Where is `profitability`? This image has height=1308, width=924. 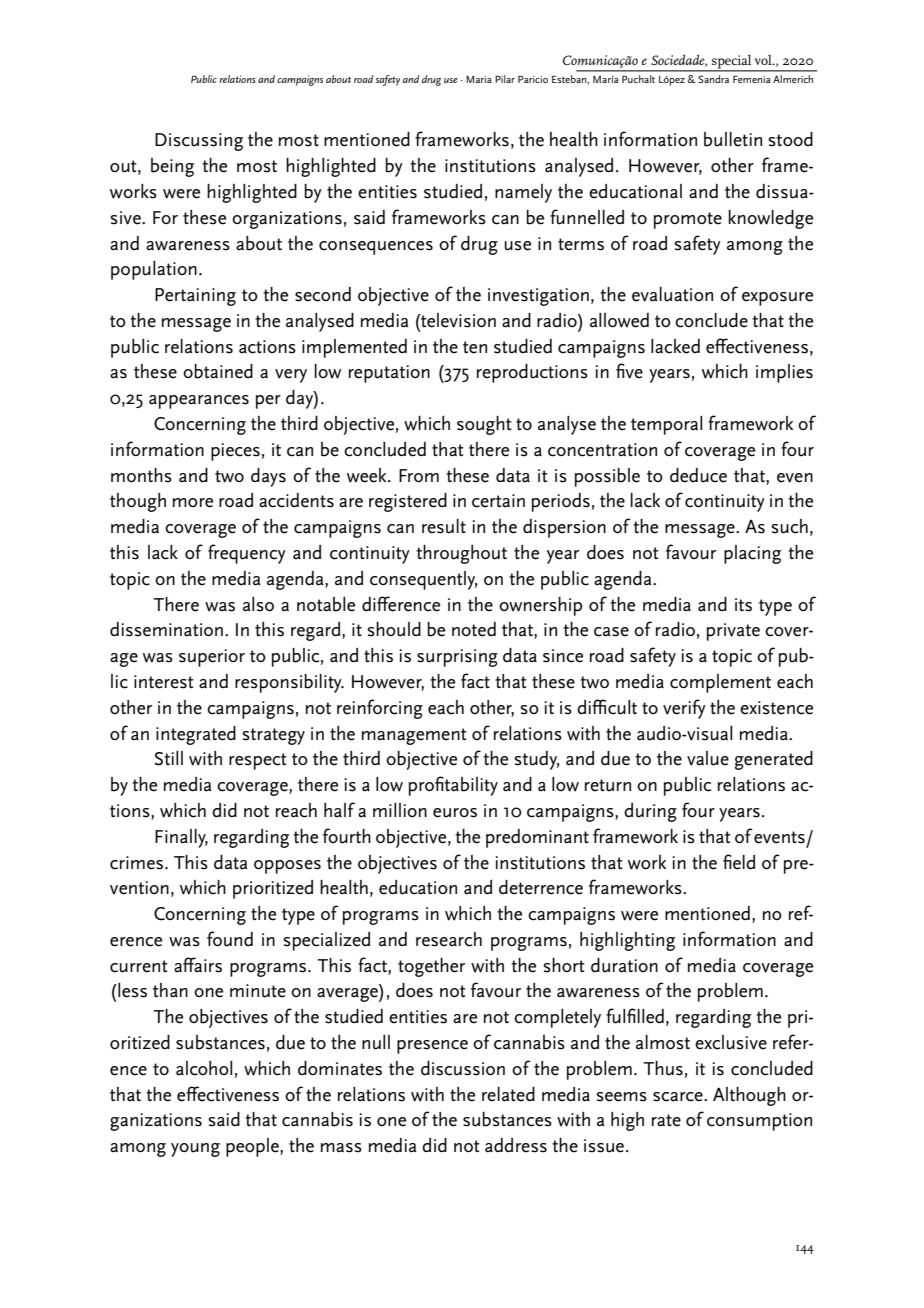
profitability is located at coordinates (453, 786).
